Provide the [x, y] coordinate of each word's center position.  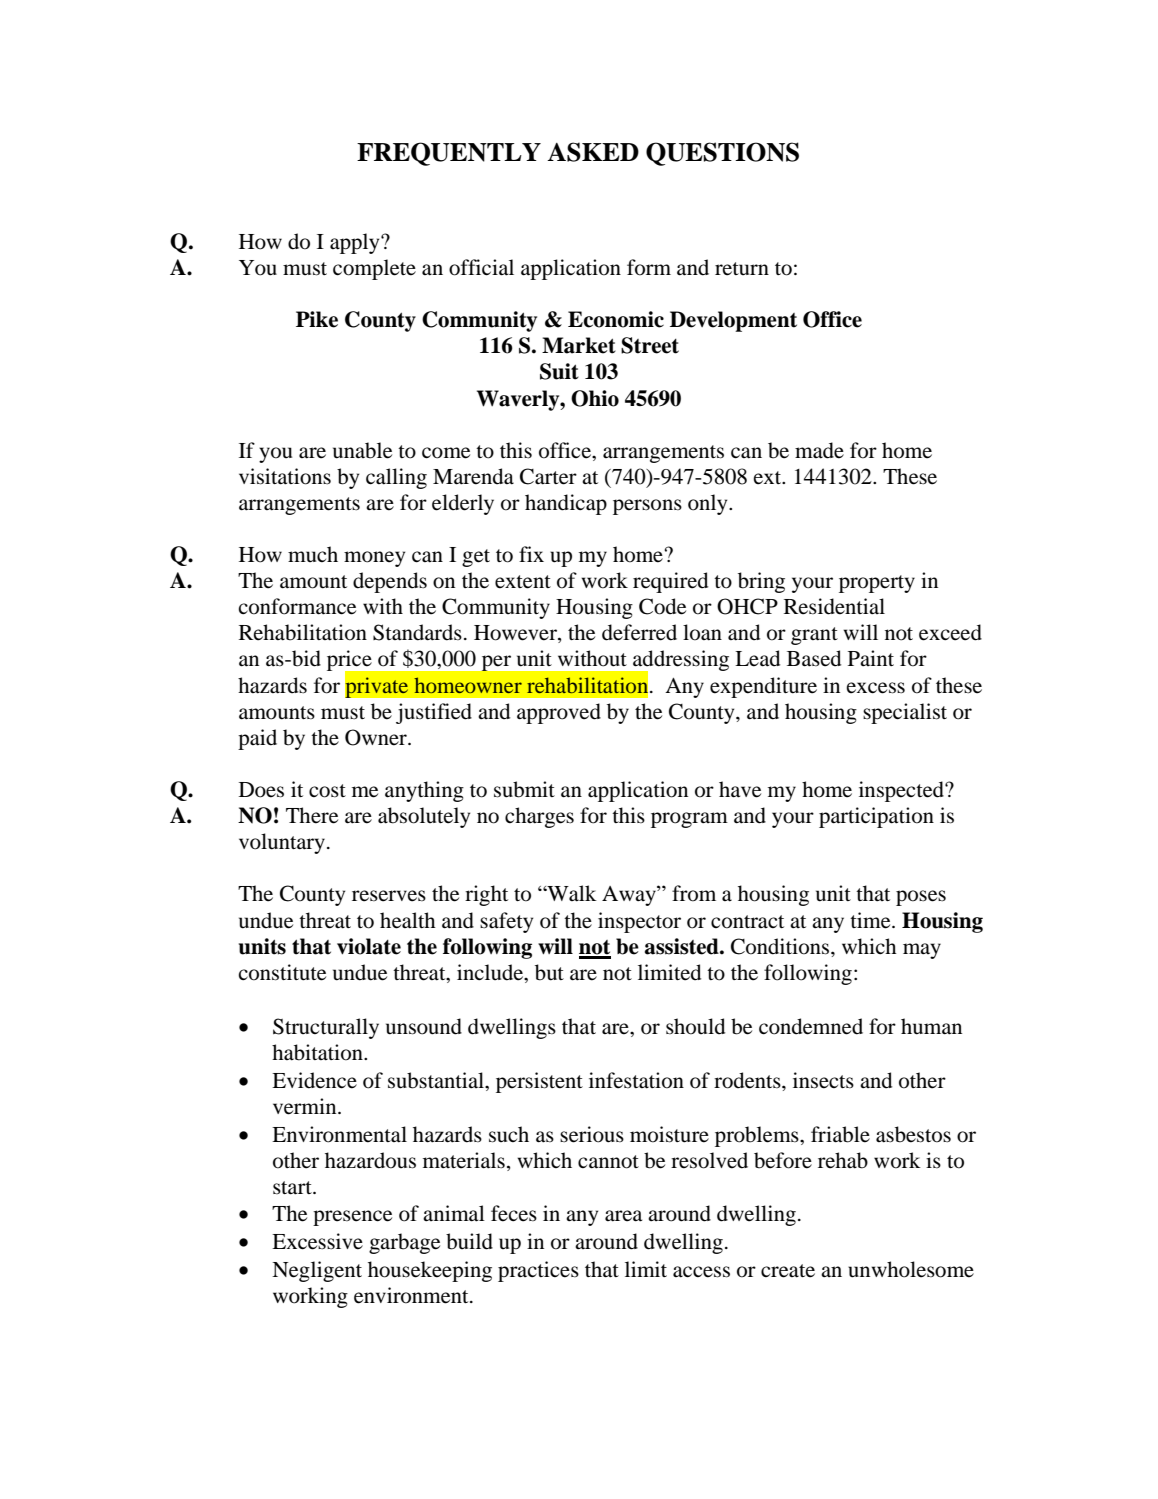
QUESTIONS [722, 154]
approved [559, 713]
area [623, 1216]
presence [352, 1218]
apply [356, 243]
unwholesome [911, 1269]
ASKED [593, 152]
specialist [905, 713]
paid [257, 739]
